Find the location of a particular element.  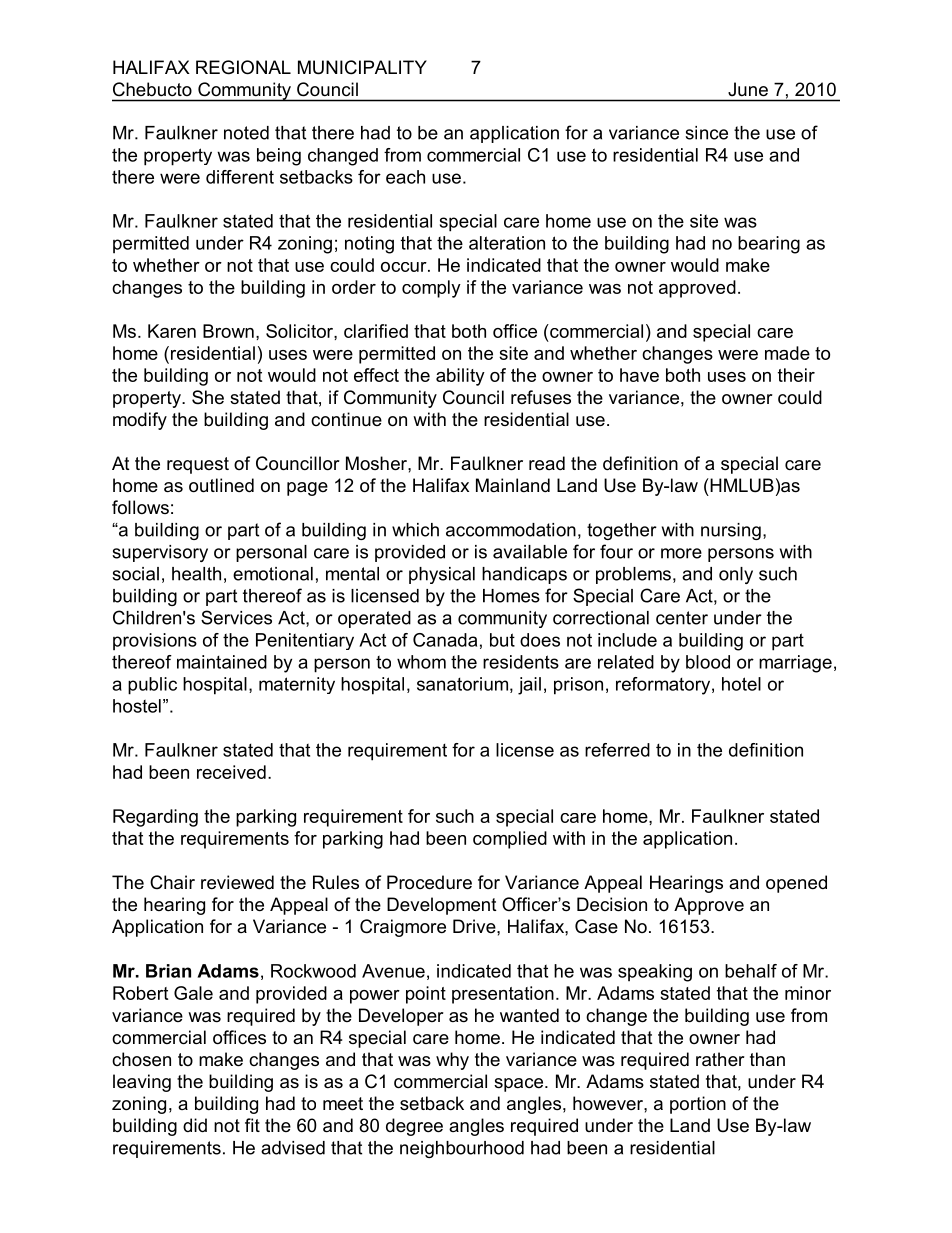

made is located at coordinates (787, 353).
